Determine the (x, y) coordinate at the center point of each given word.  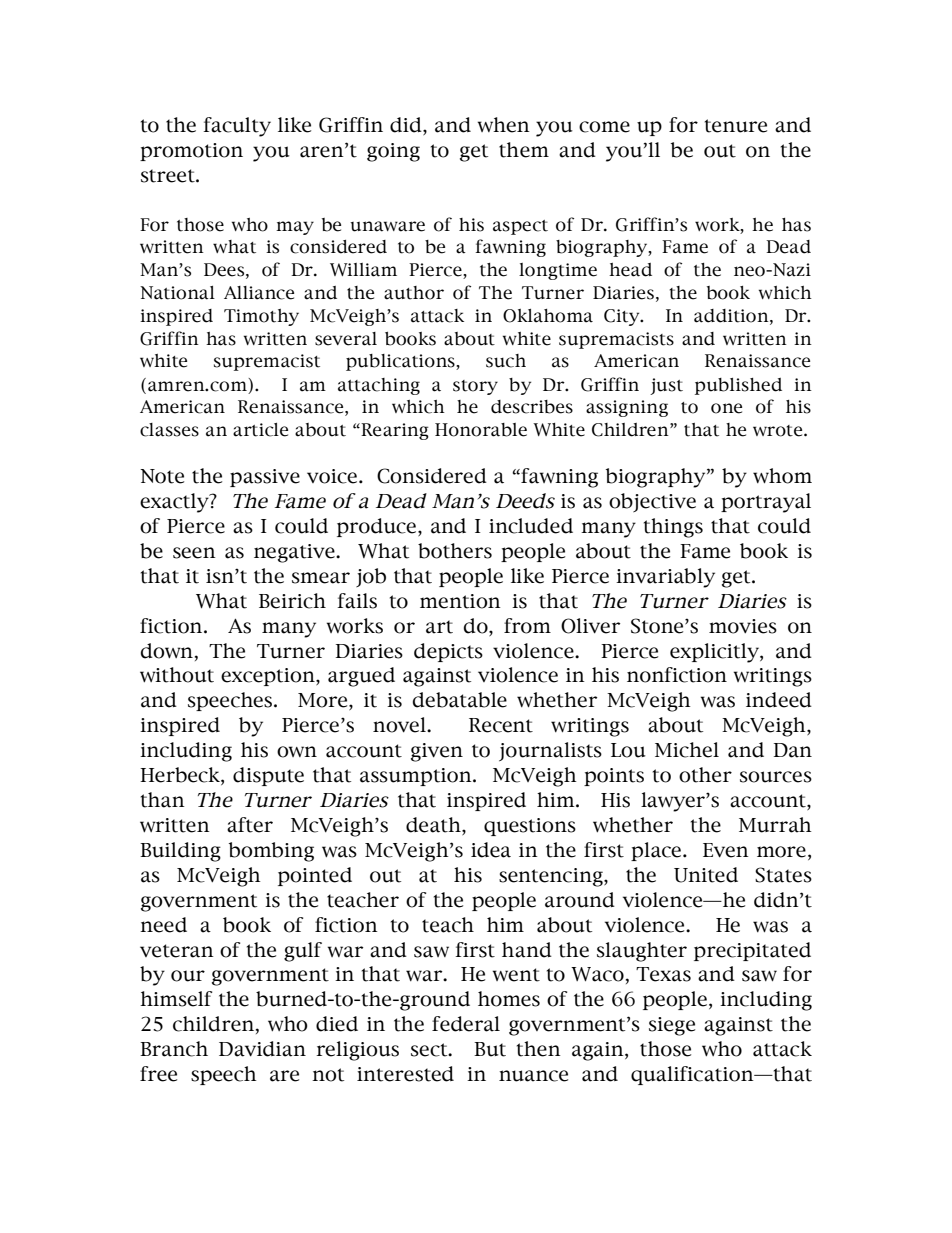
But (490, 1049)
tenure (736, 126)
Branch (174, 1049)
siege (672, 1026)
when (503, 125)
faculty (237, 127)
